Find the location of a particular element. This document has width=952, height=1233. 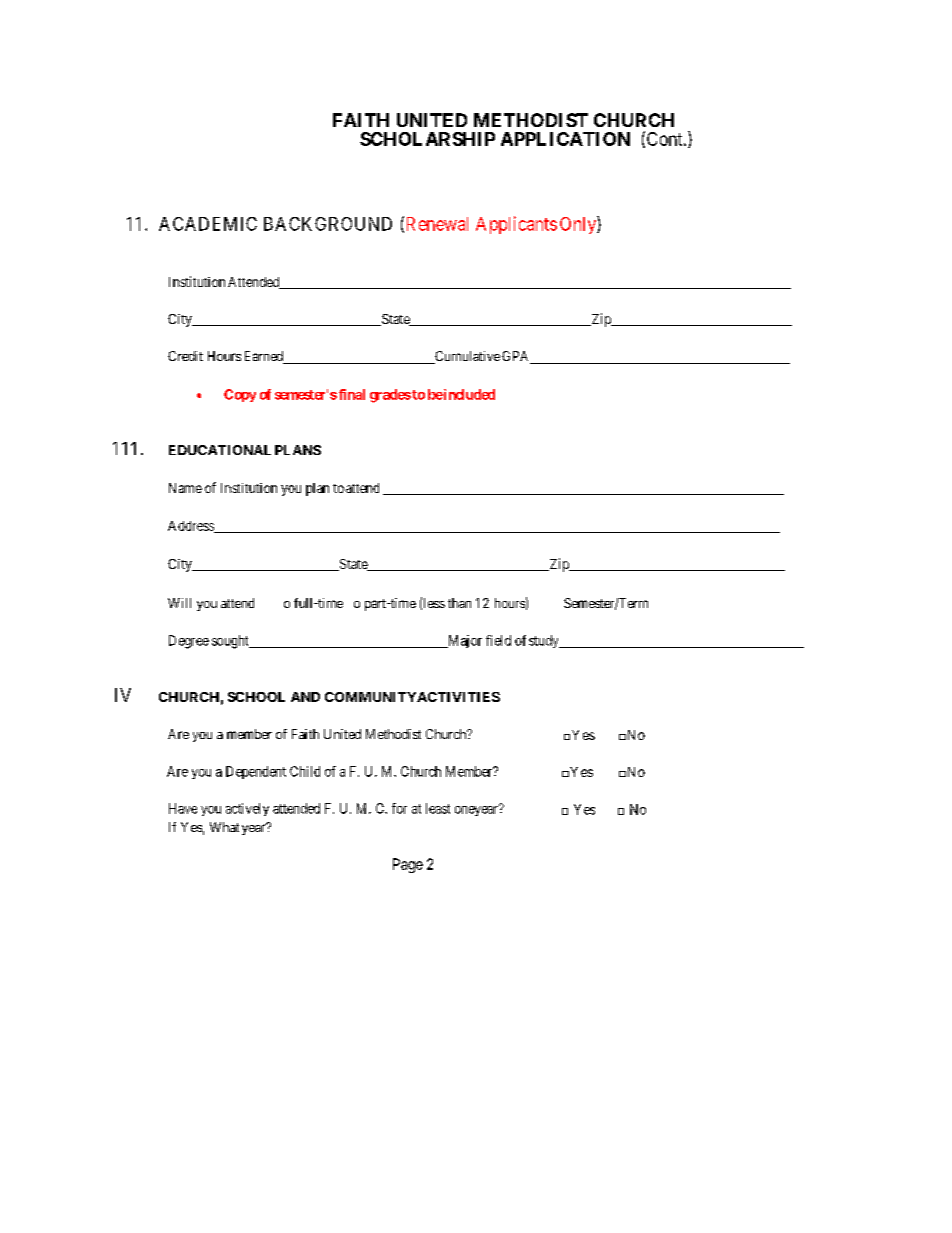

Address is located at coordinates (192, 527).
